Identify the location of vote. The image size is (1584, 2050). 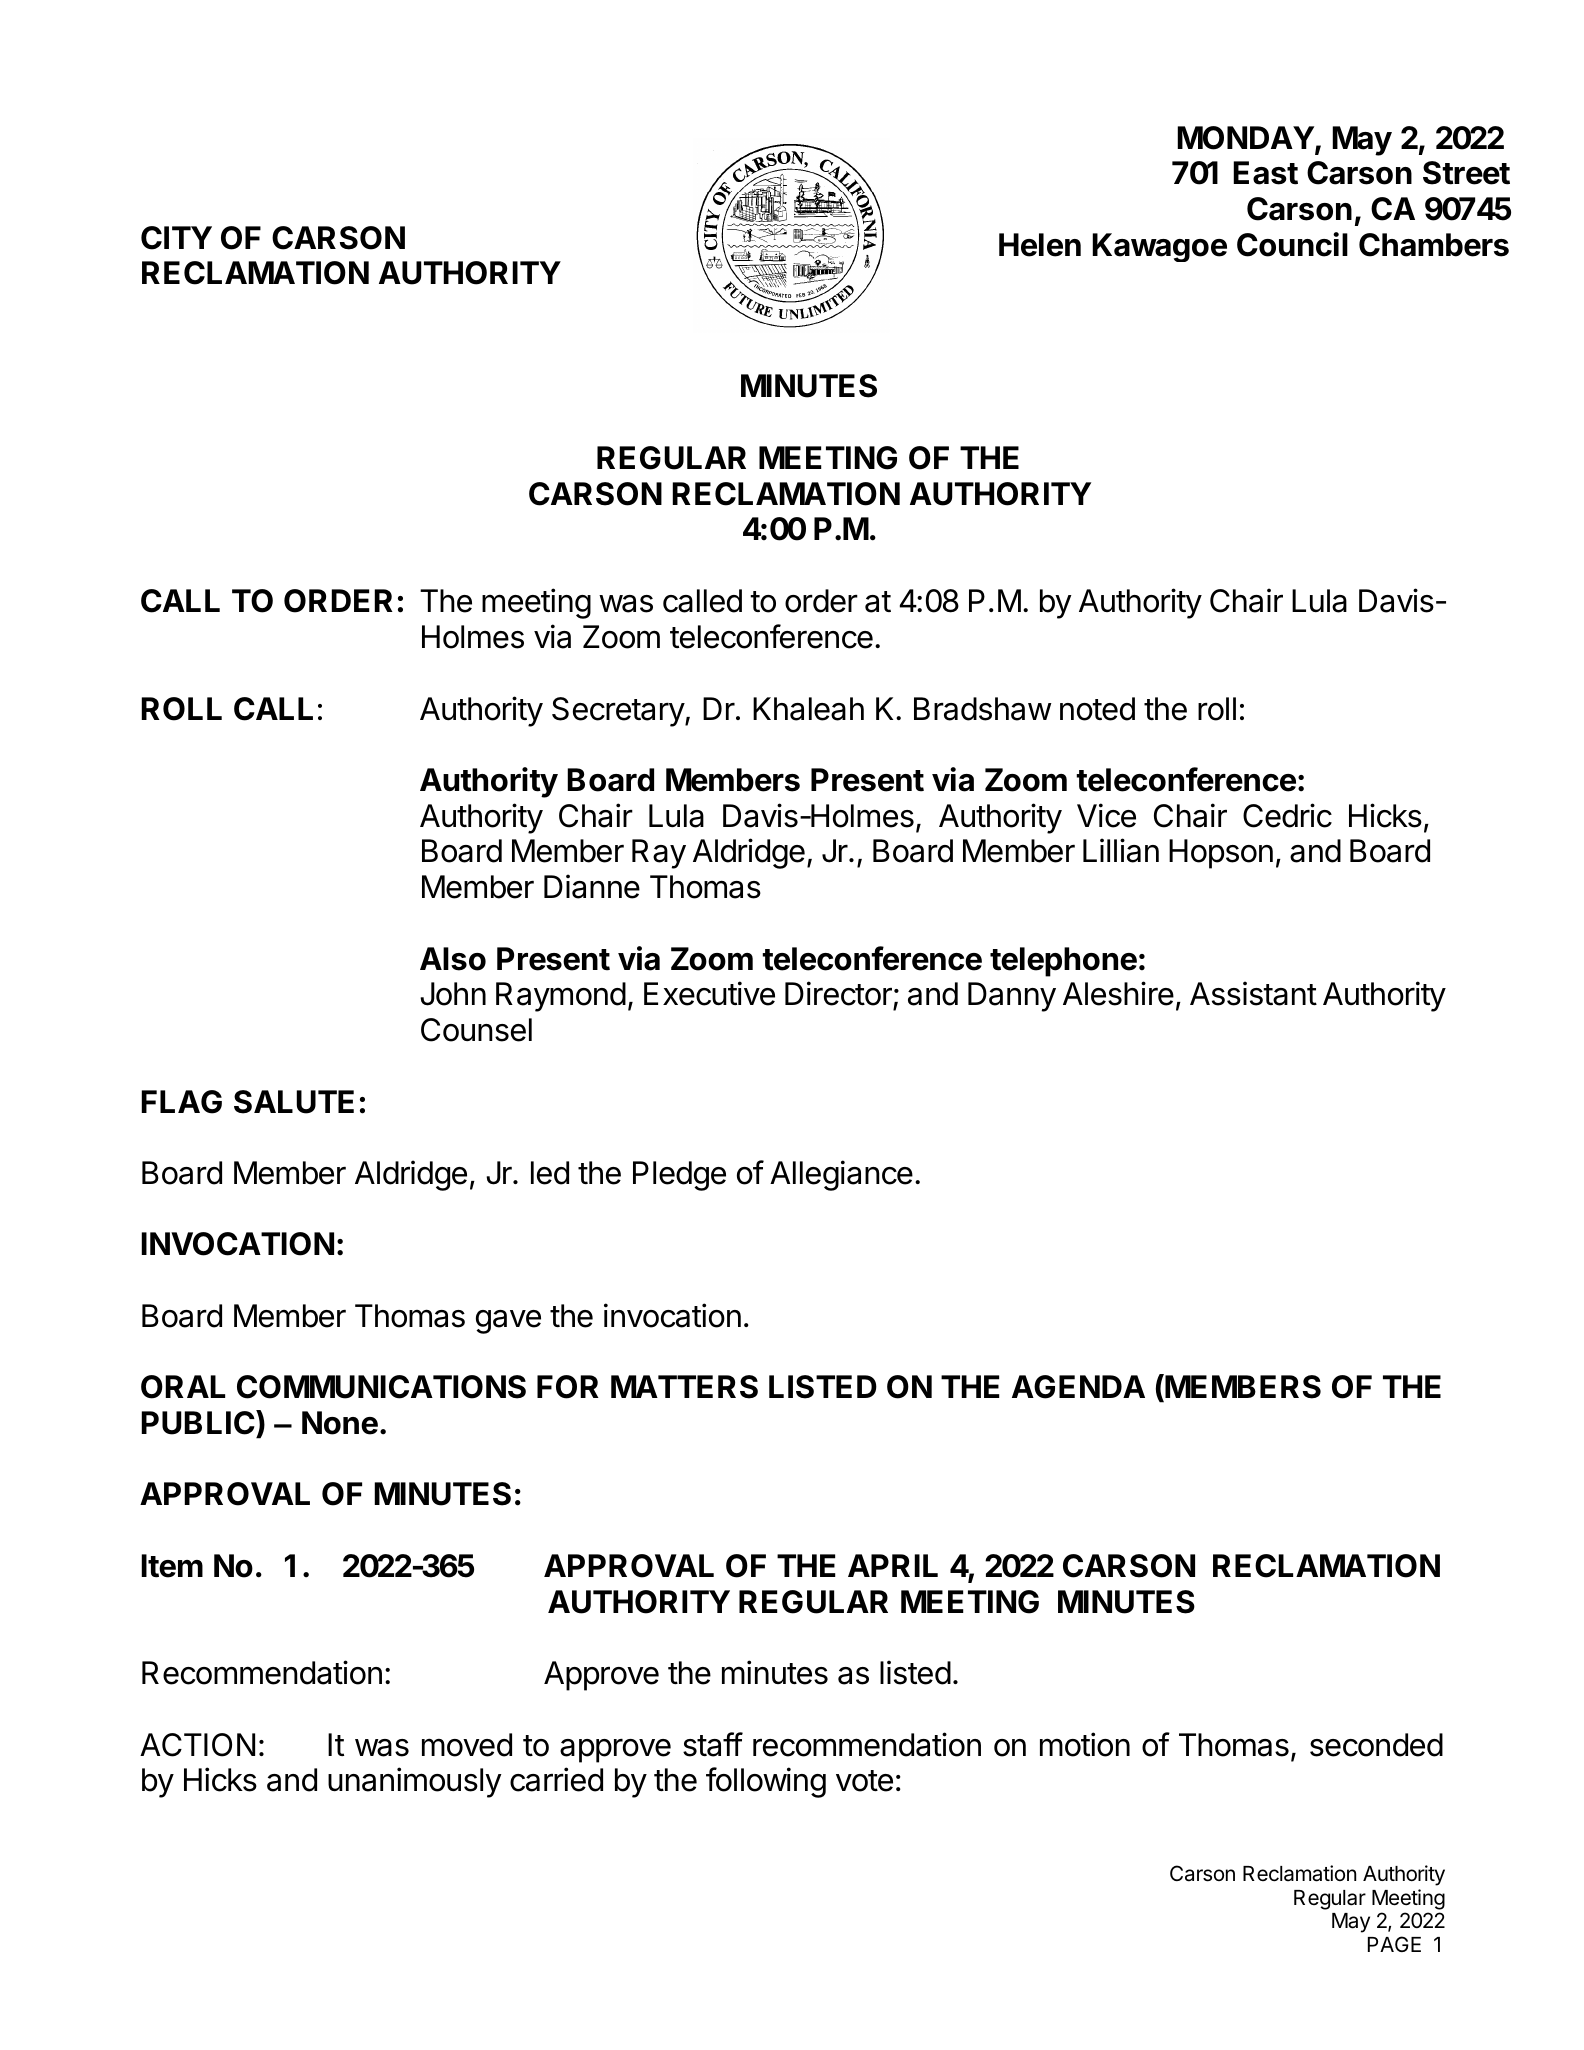
(864, 1781).
